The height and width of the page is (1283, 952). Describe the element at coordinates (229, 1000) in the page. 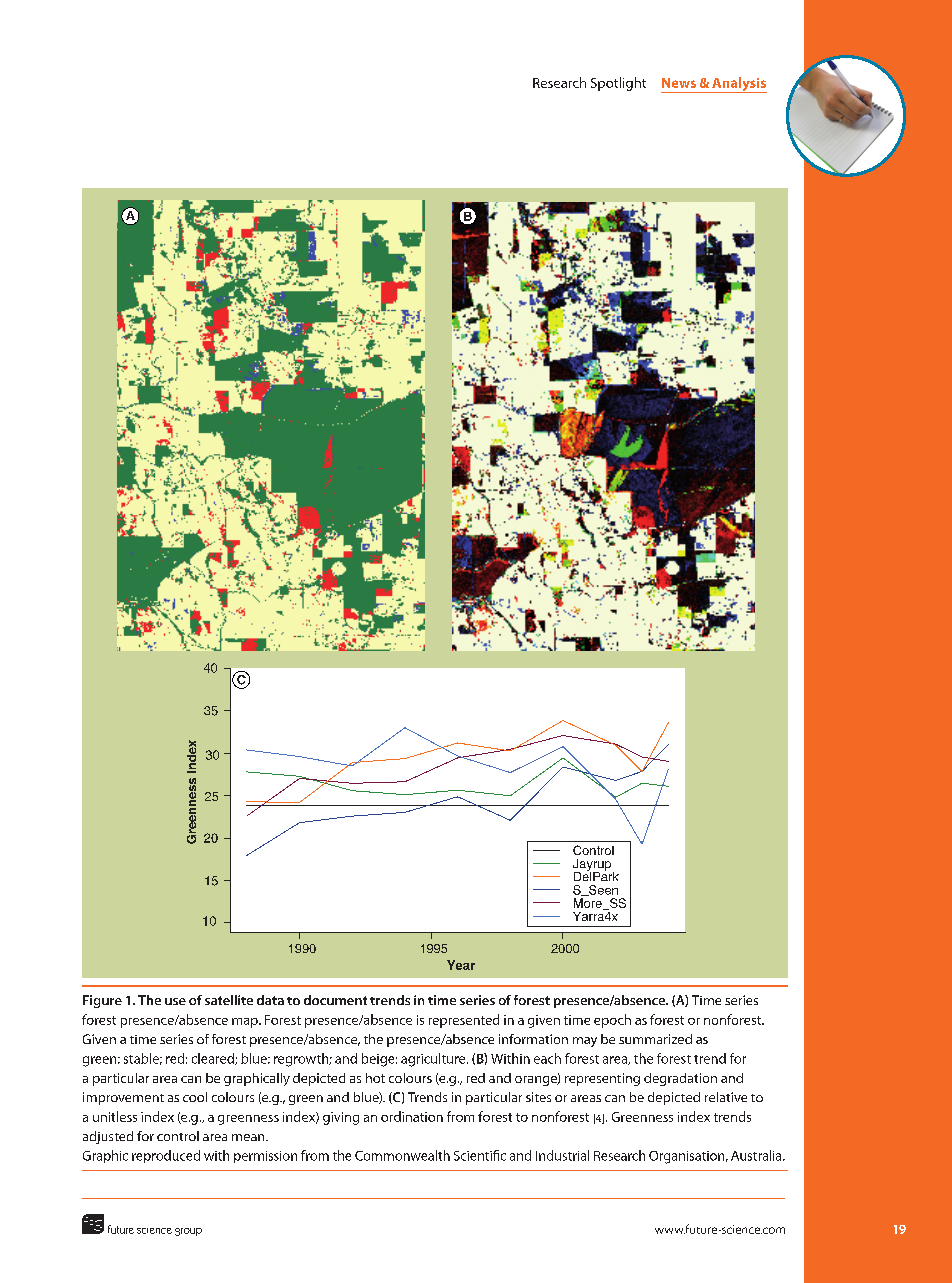

I see `satellite` at that location.
